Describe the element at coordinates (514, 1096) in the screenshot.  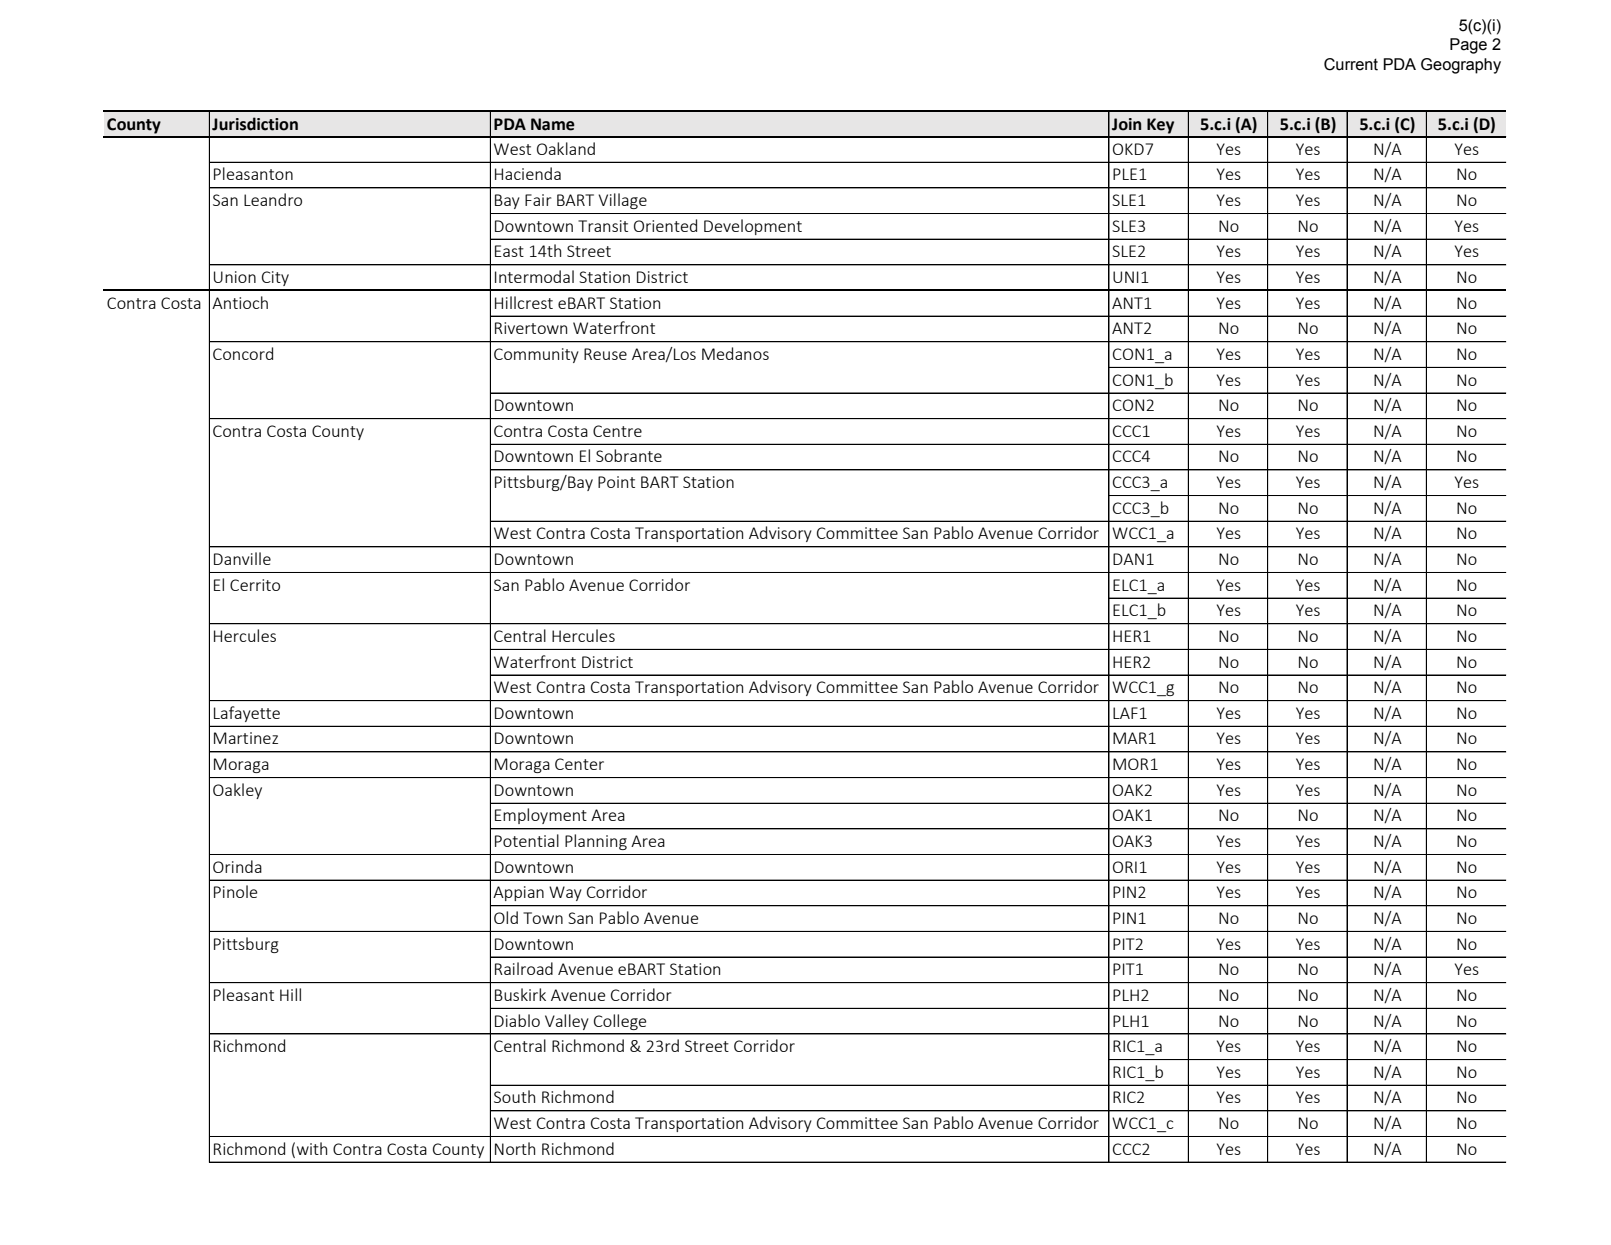
I see `South` at that location.
